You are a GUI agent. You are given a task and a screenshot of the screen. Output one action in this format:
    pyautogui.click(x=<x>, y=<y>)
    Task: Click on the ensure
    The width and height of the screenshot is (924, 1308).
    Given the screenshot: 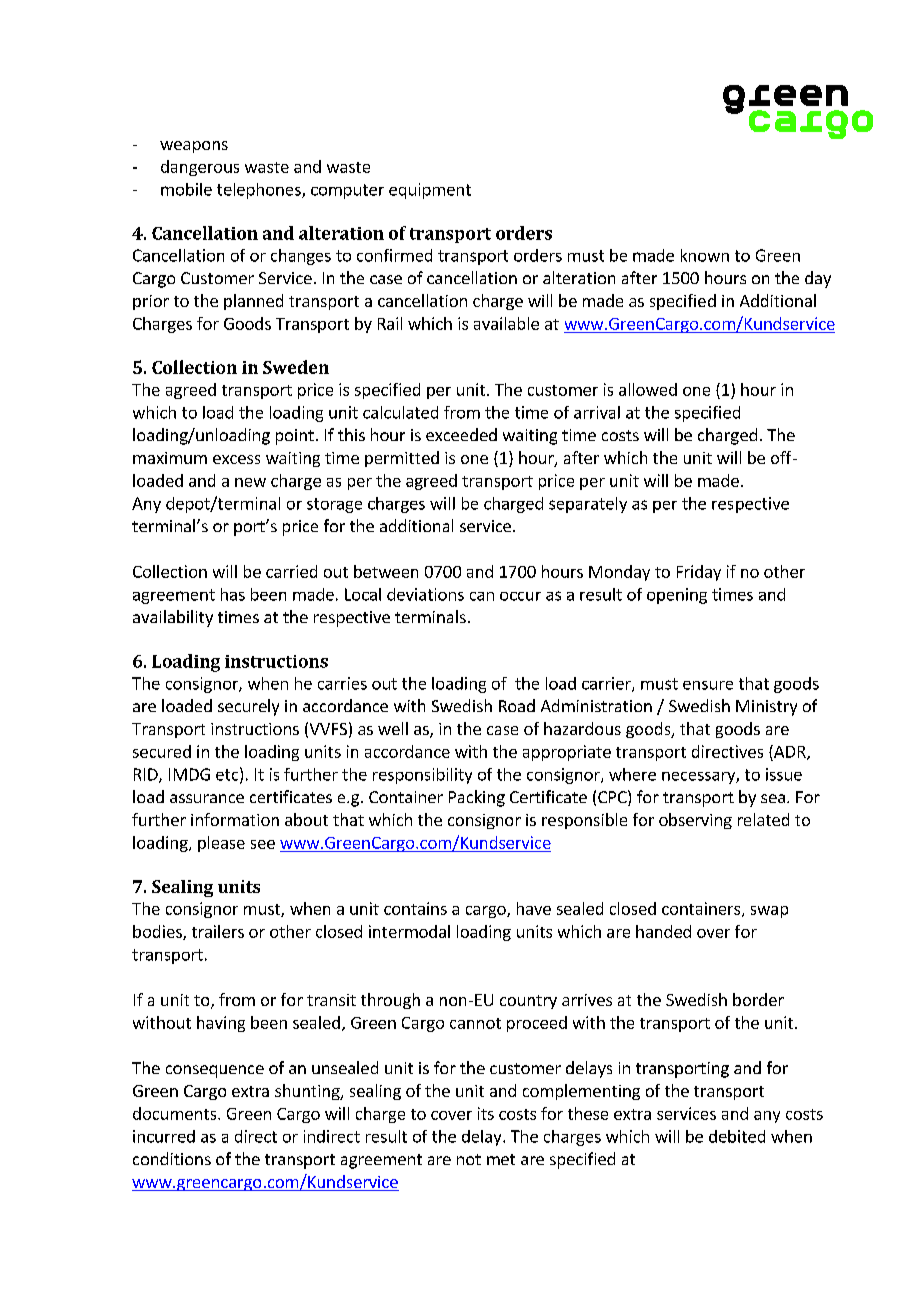 What is the action you would take?
    pyautogui.click(x=708, y=685)
